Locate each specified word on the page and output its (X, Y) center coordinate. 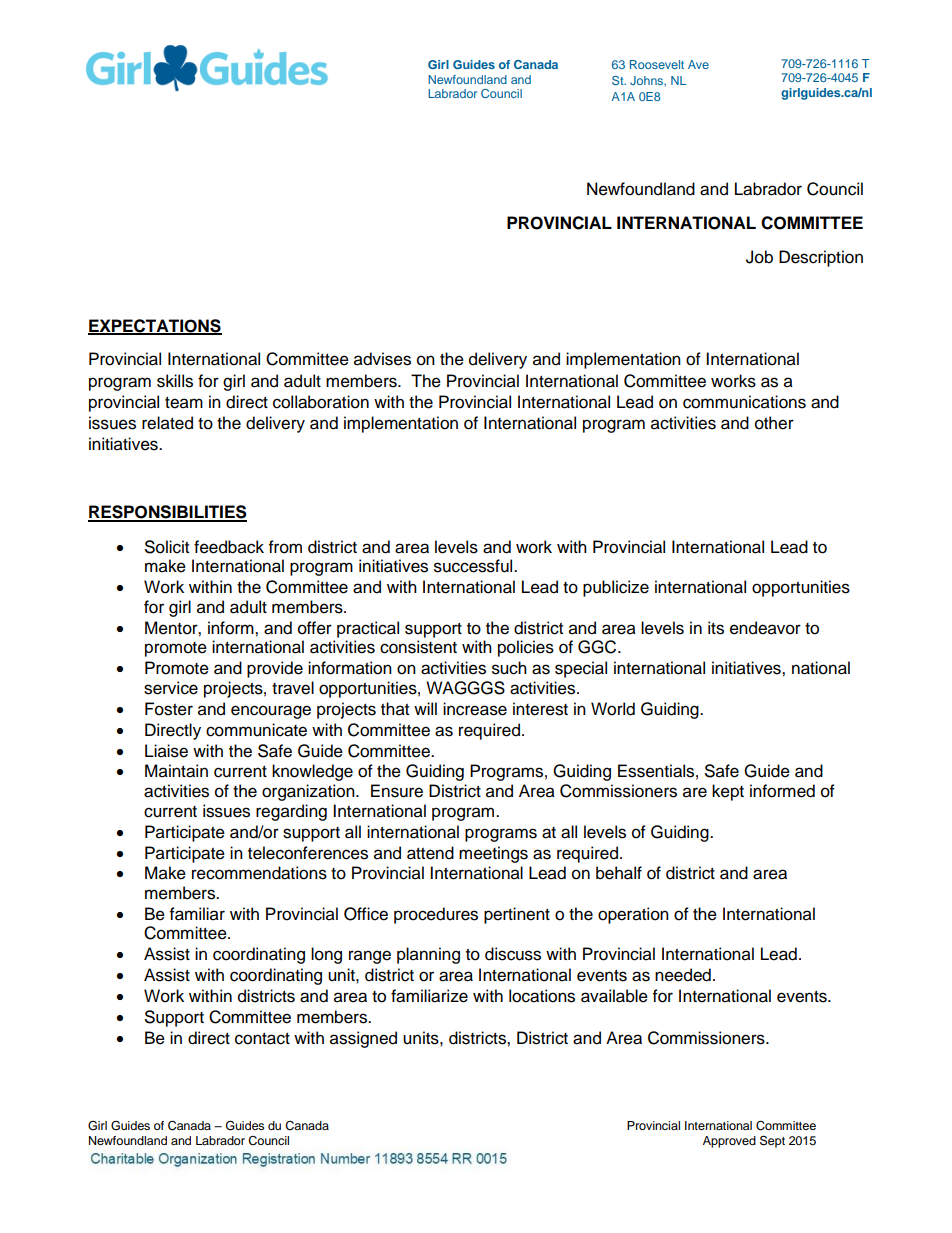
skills (175, 381)
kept (728, 792)
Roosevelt (657, 64)
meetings (493, 854)
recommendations (259, 873)
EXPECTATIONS (155, 326)
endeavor (765, 628)
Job (759, 257)
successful (474, 566)
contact (262, 1039)
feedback (229, 547)
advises (382, 359)
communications (744, 402)
